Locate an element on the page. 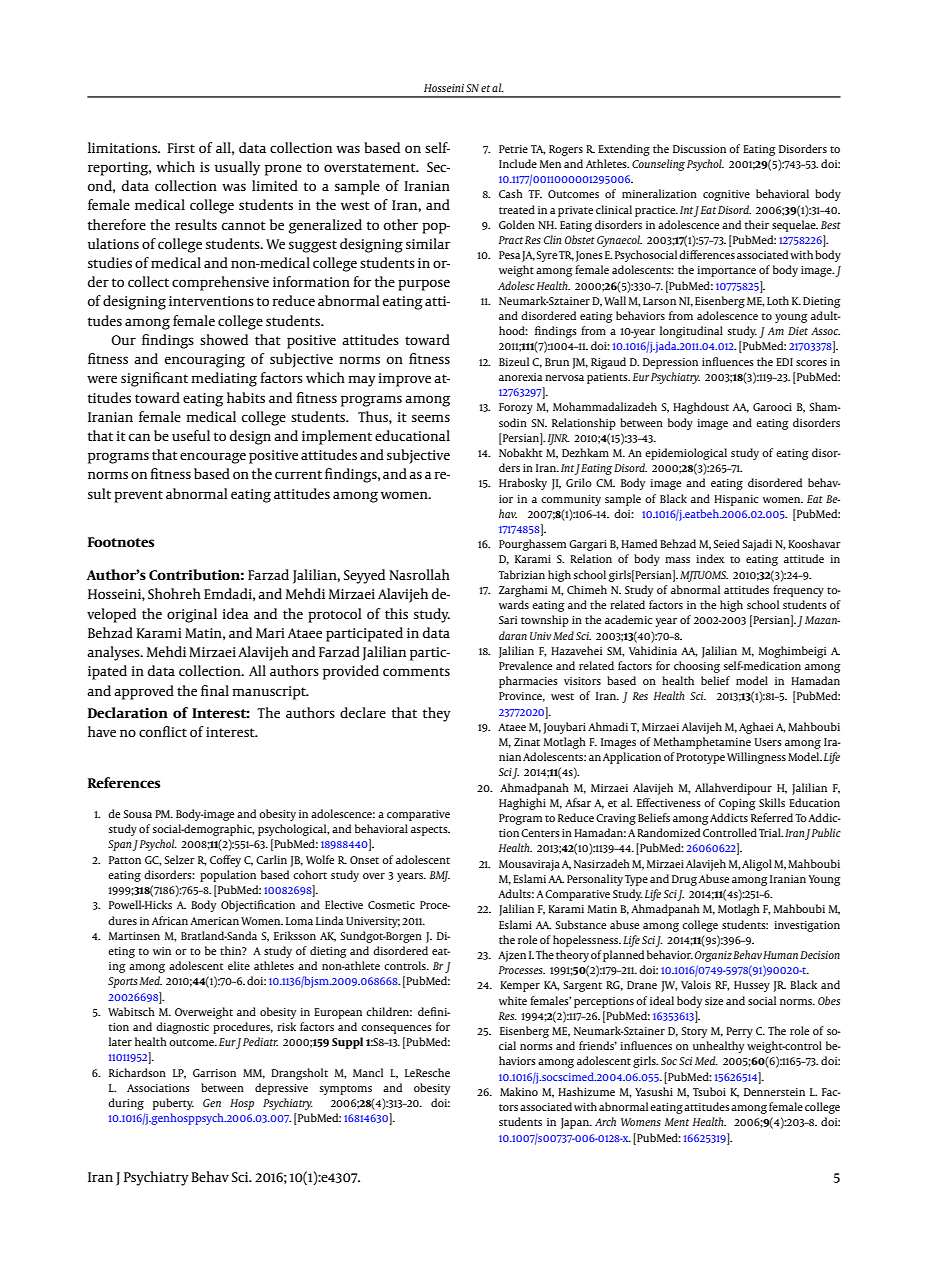  First is located at coordinates (181, 148).
